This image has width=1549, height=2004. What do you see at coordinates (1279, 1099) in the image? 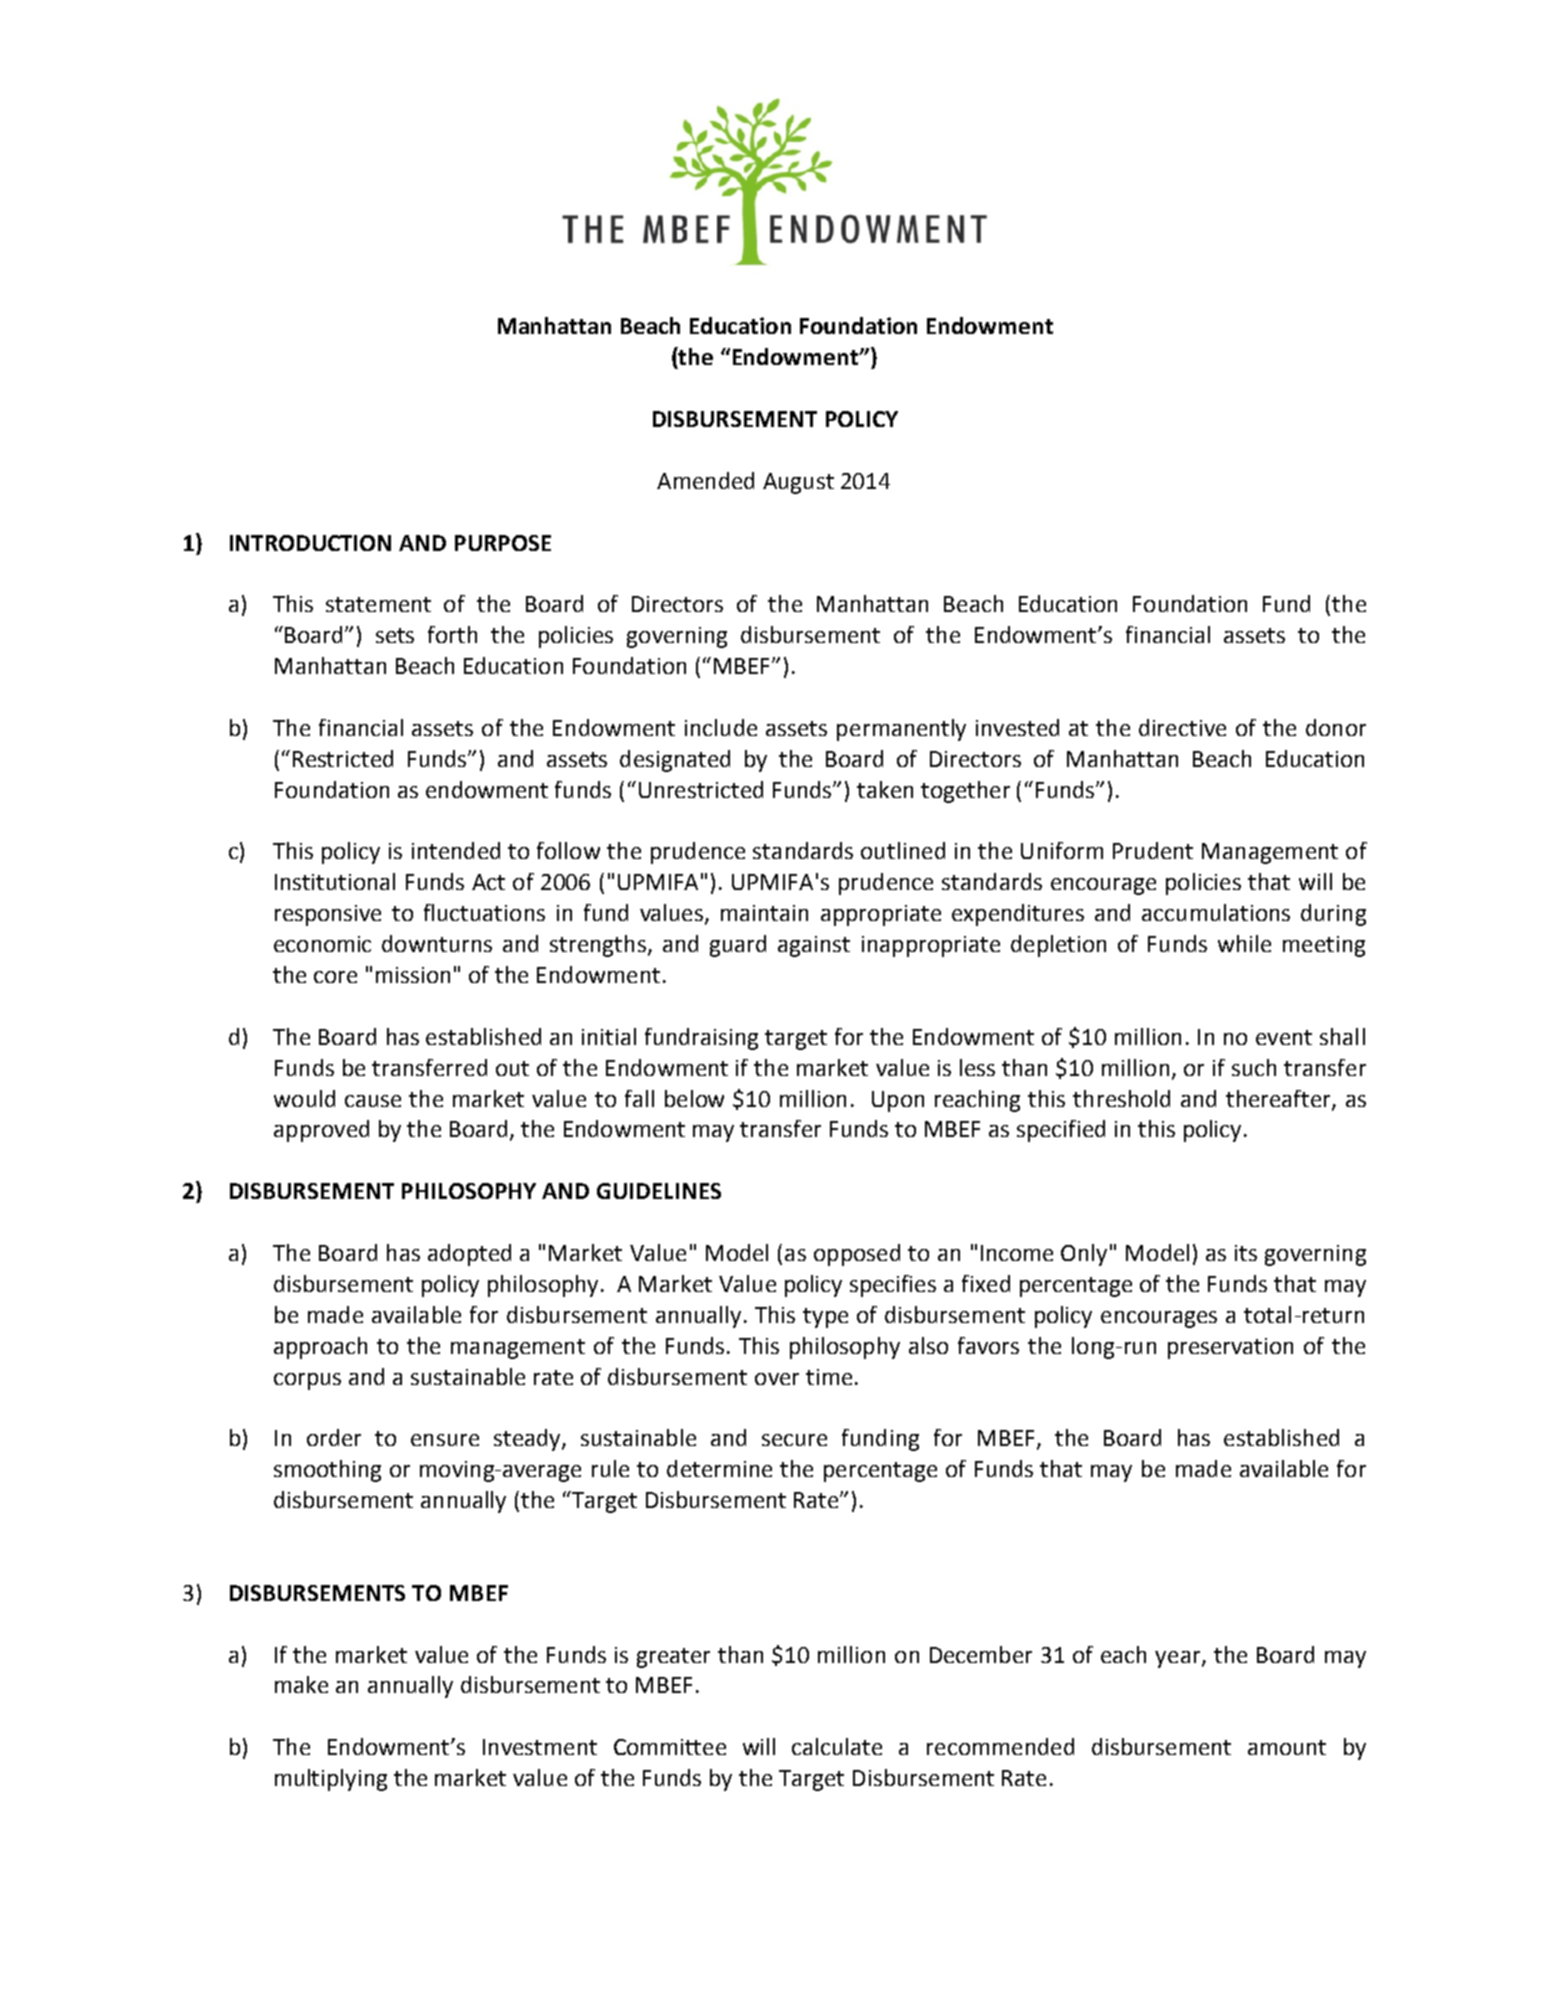
I see `thereafter` at bounding box center [1279, 1099].
